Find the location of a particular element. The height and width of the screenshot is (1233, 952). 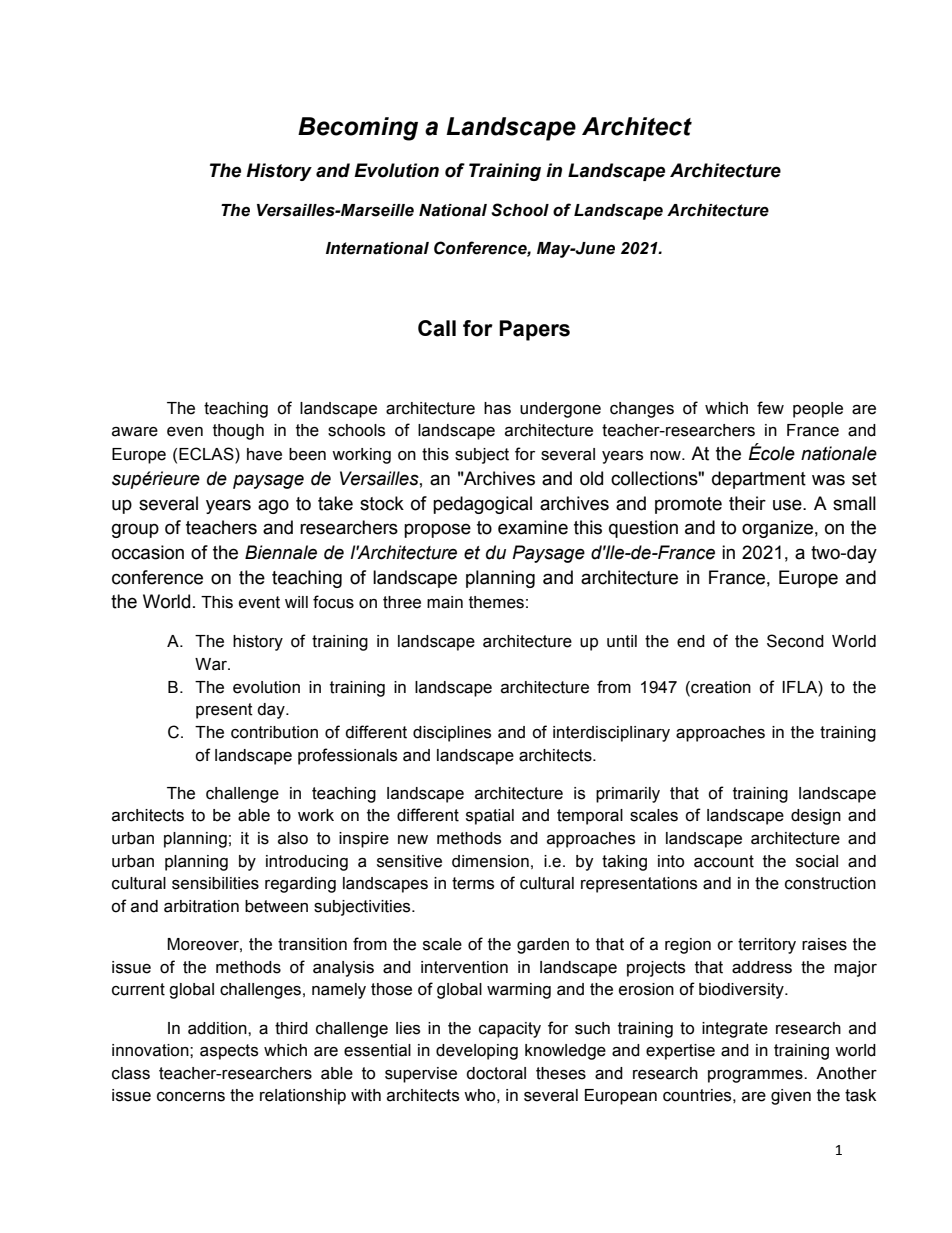

doctoral is located at coordinates (496, 1073).
